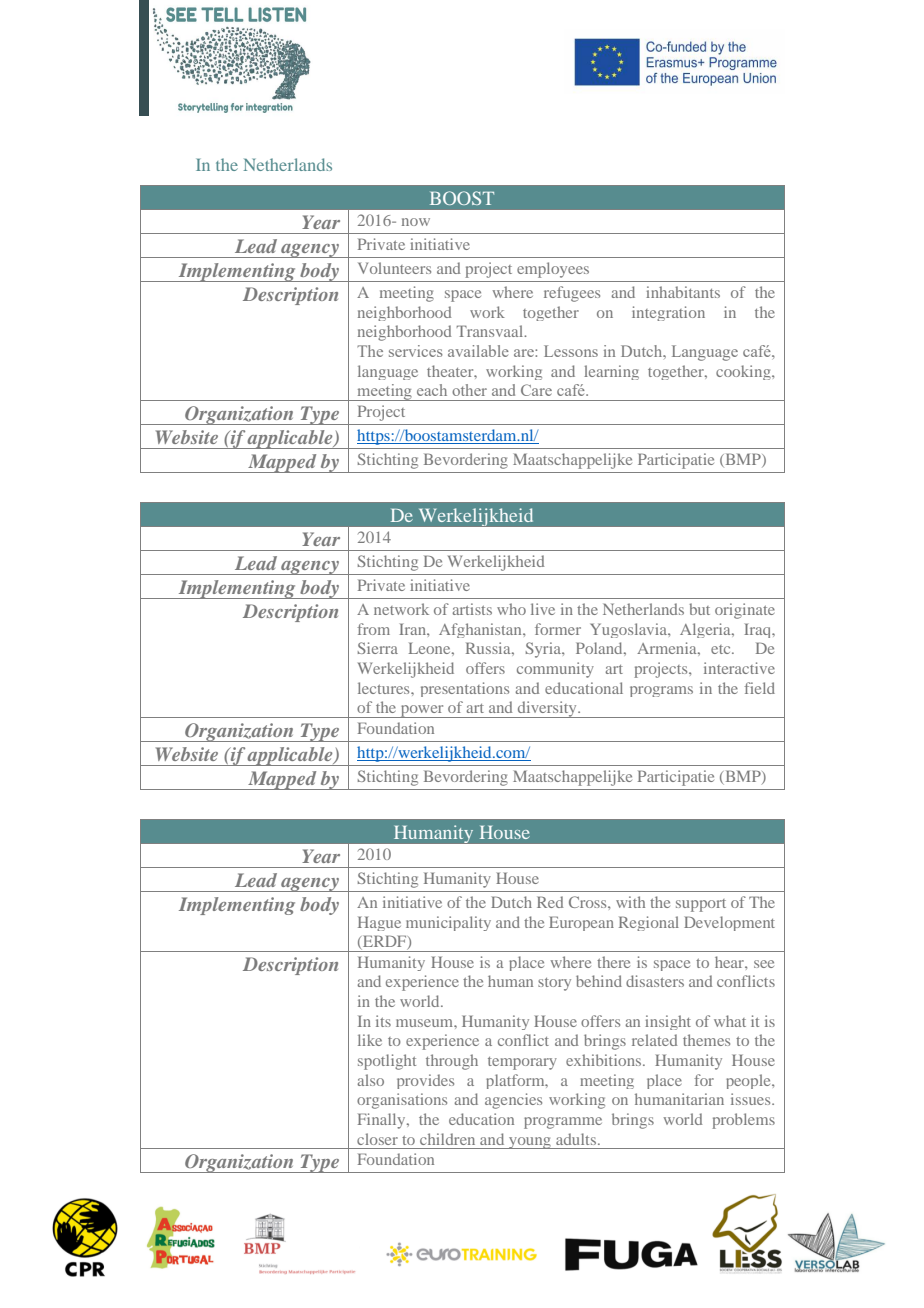 The height and width of the screenshot is (1308, 924). What do you see at coordinates (701, 905) in the screenshot?
I see `support` at bounding box center [701, 905].
